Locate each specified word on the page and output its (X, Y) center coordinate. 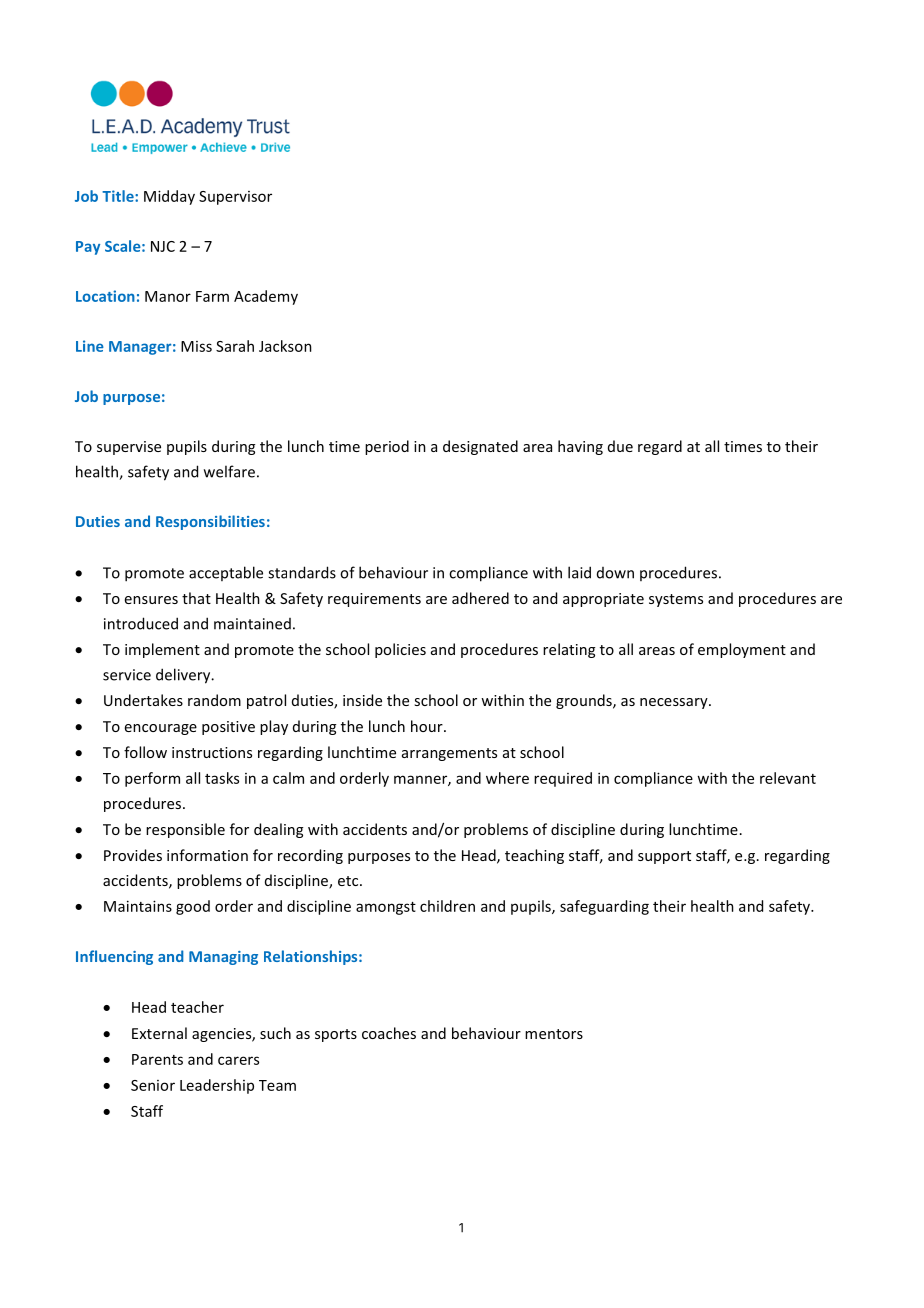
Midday (169, 197)
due (620, 446)
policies (400, 650)
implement (162, 650)
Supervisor (235, 198)
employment (742, 650)
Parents (157, 1059)
